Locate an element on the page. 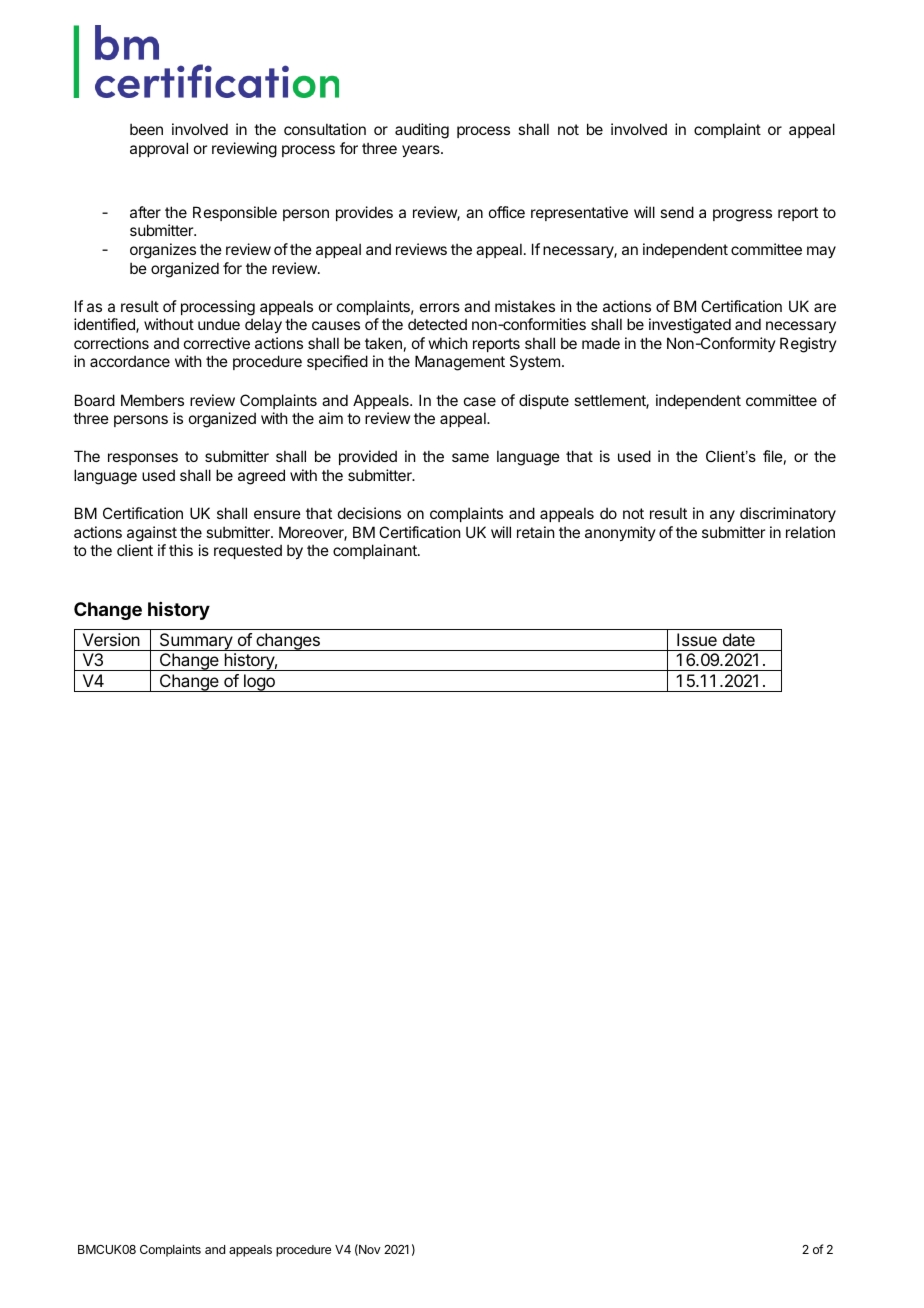  years is located at coordinates (422, 151).
